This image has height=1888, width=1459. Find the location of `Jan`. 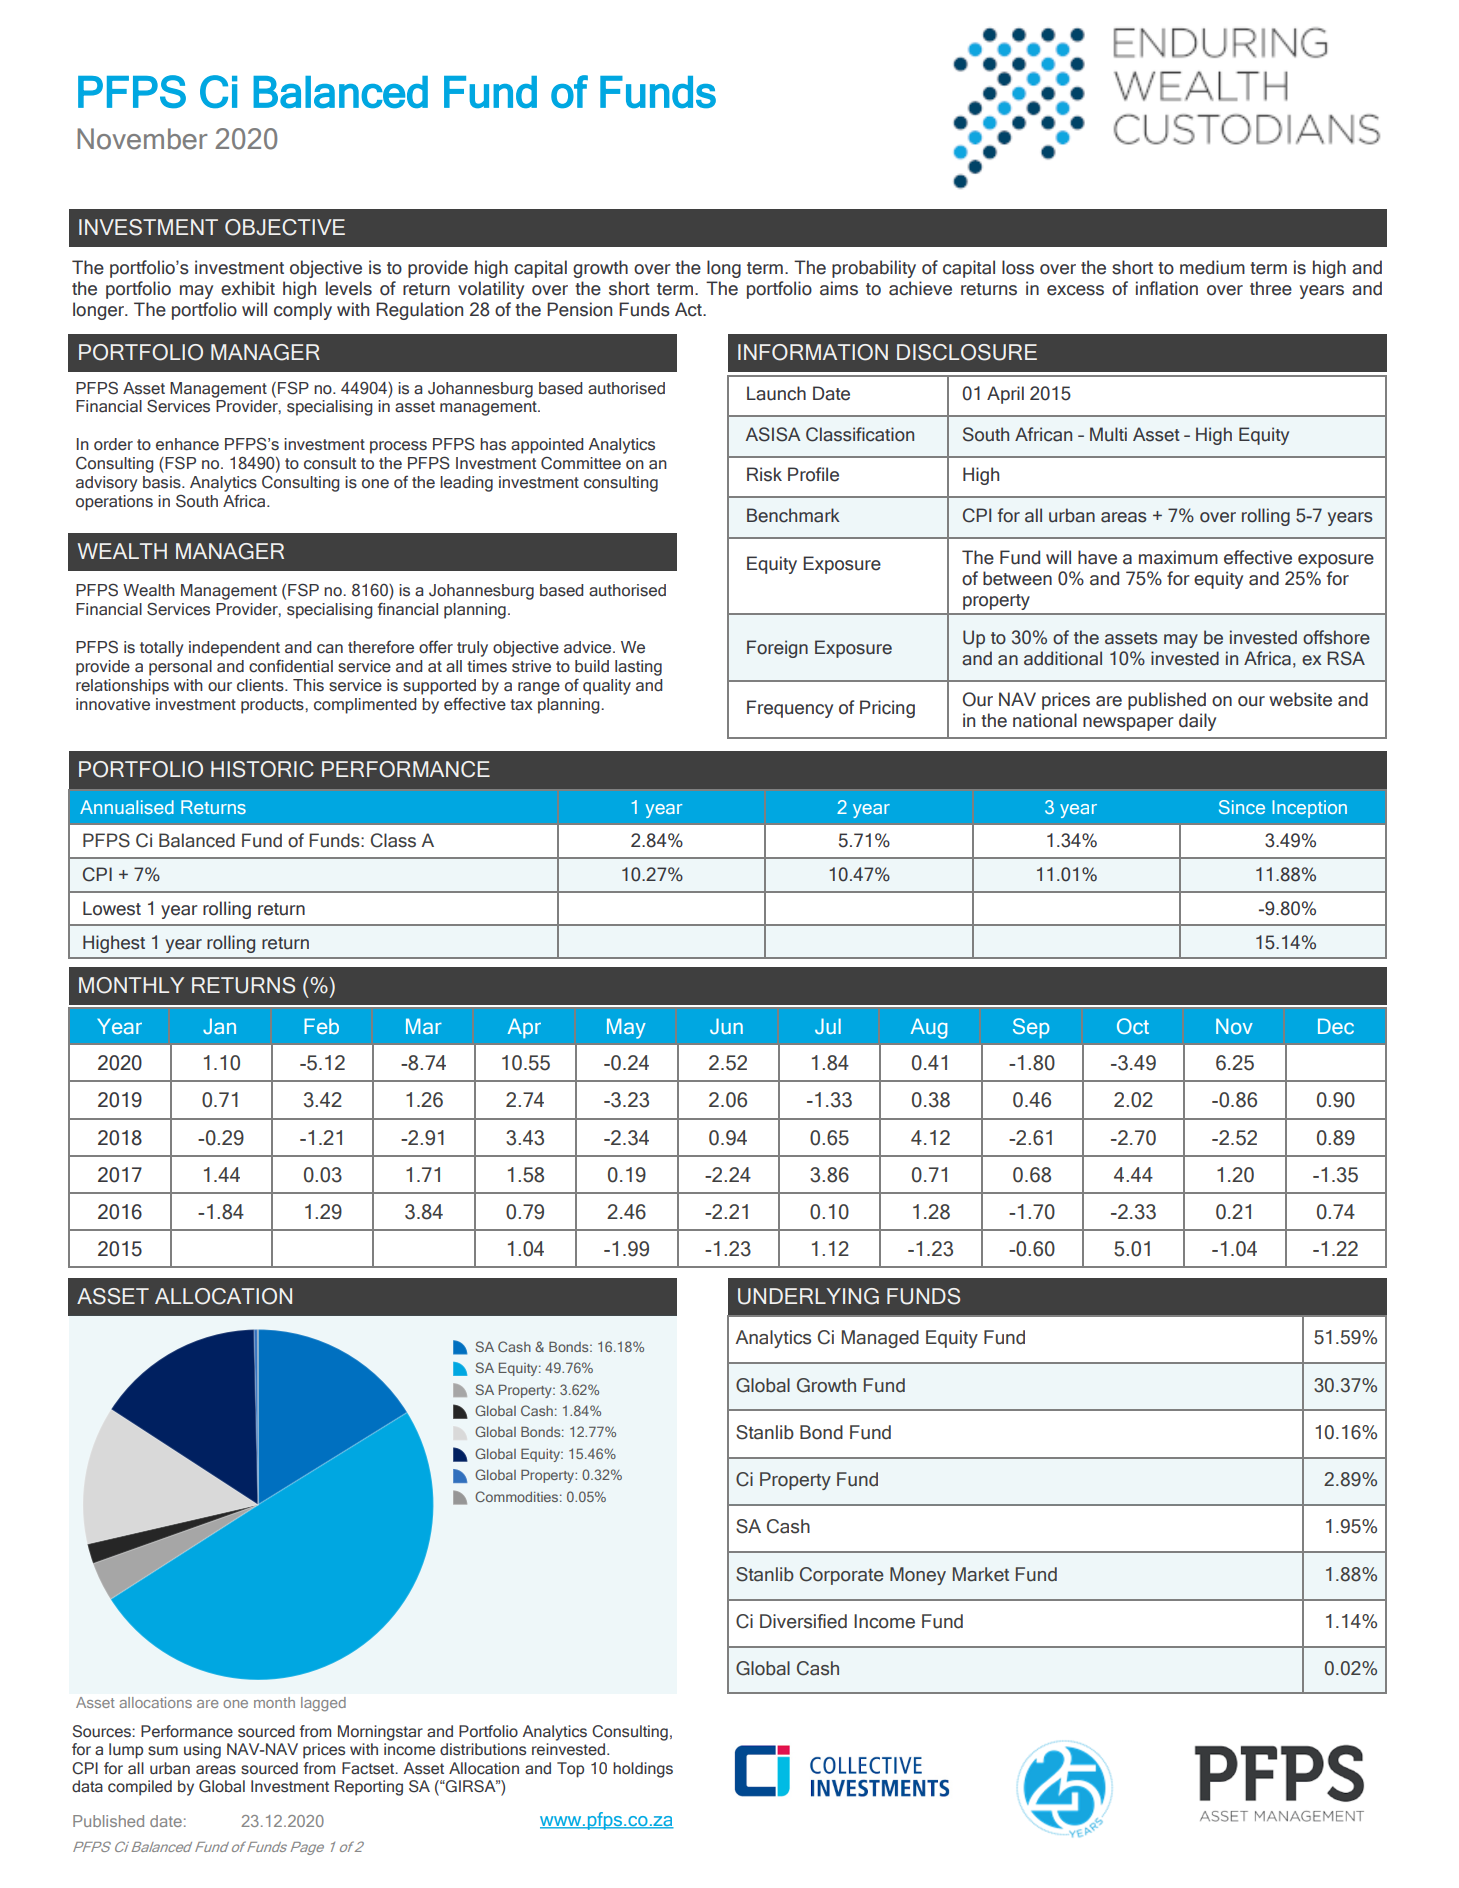

Jan is located at coordinates (219, 1026).
